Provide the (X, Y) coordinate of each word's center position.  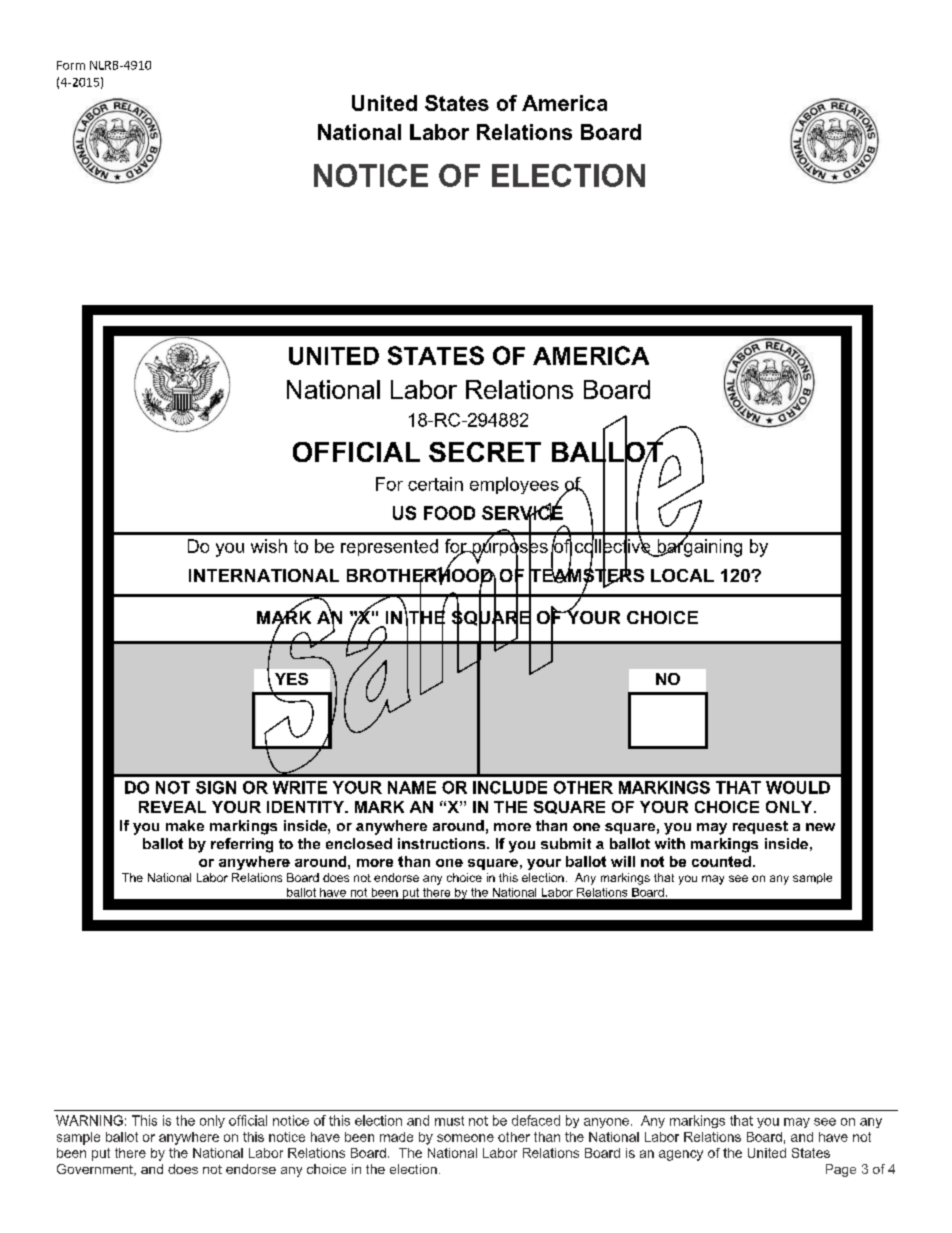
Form (71, 65)
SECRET (485, 452)
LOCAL (682, 575)
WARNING (89, 1120)
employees (514, 485)
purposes (509, 549)
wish (269, 546)
